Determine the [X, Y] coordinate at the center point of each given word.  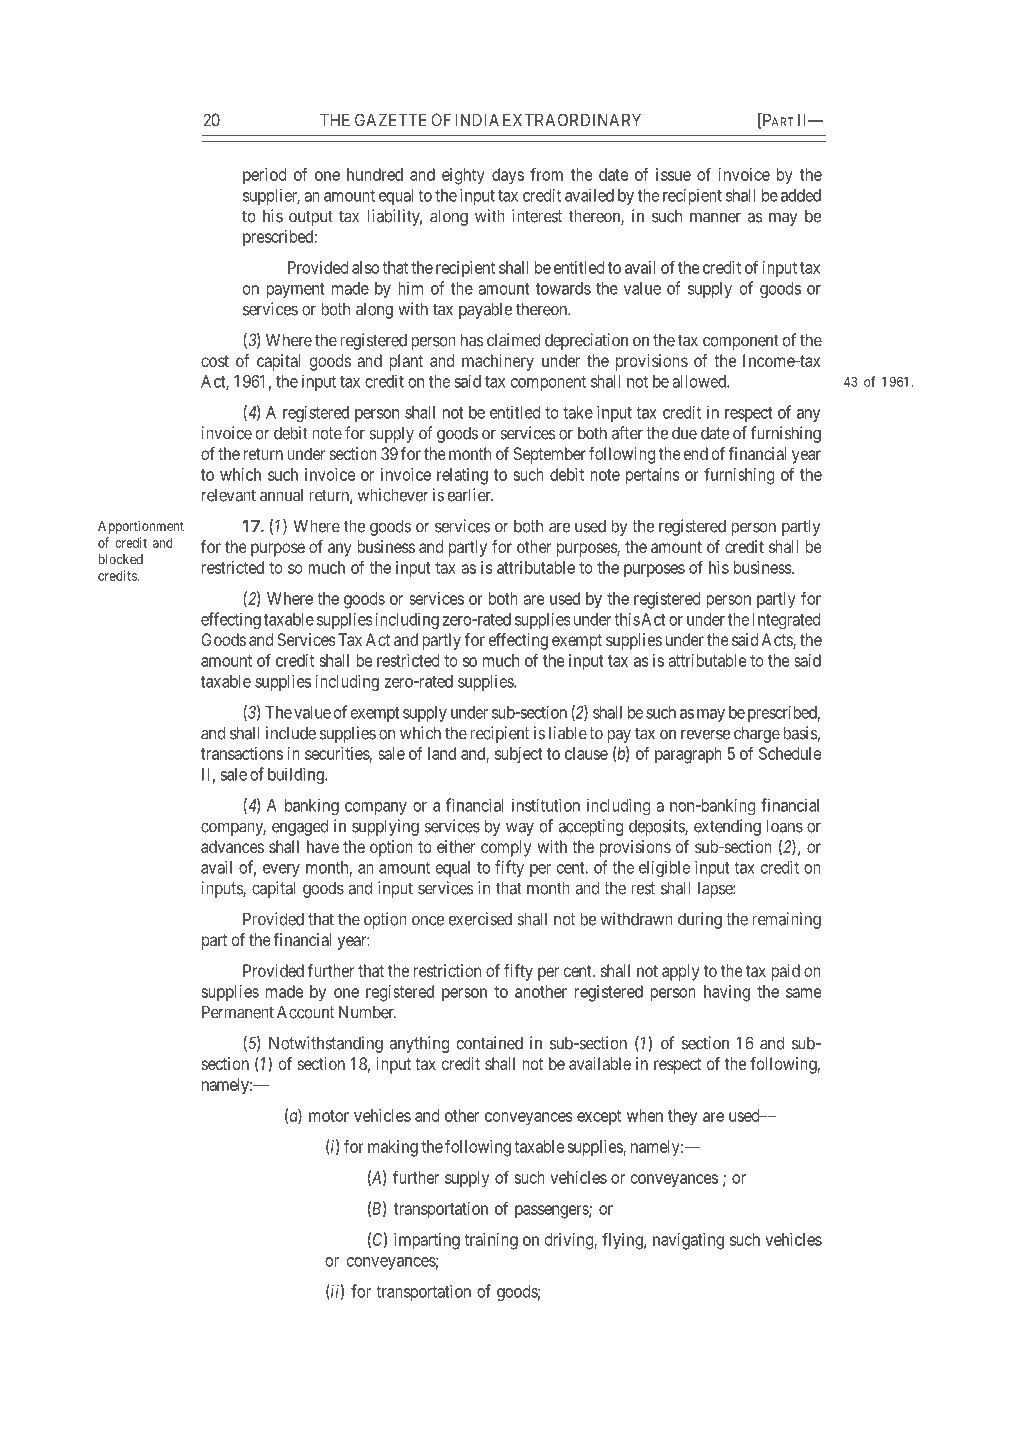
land [442, 753]
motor [329, 1116]
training [491, 1241]
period [264, 176]
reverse [705, 734]
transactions [242, 753]
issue [673, 174]
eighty [463, 176]
